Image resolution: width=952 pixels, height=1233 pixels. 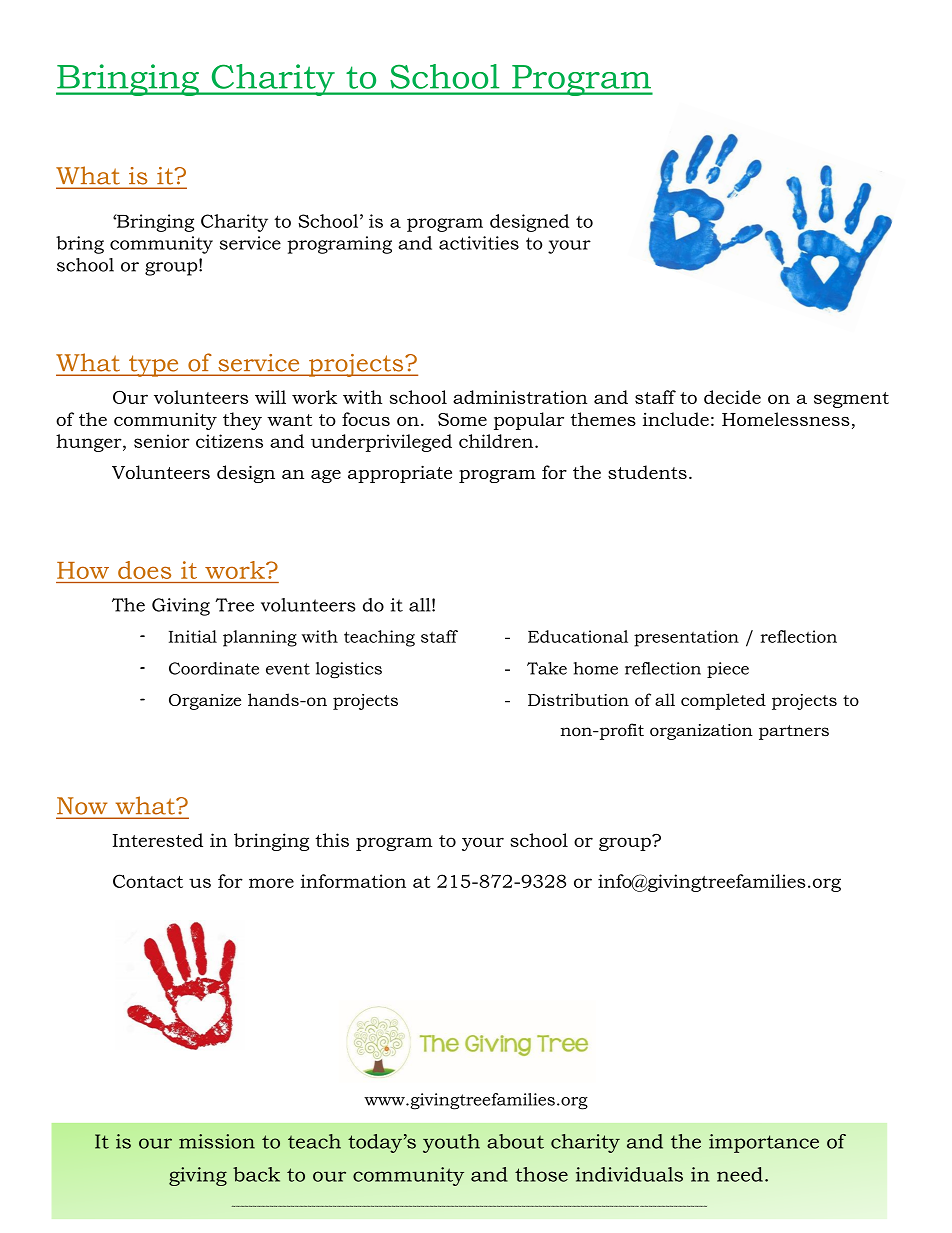 I want to click on partners, so click(x=794, y=732).
